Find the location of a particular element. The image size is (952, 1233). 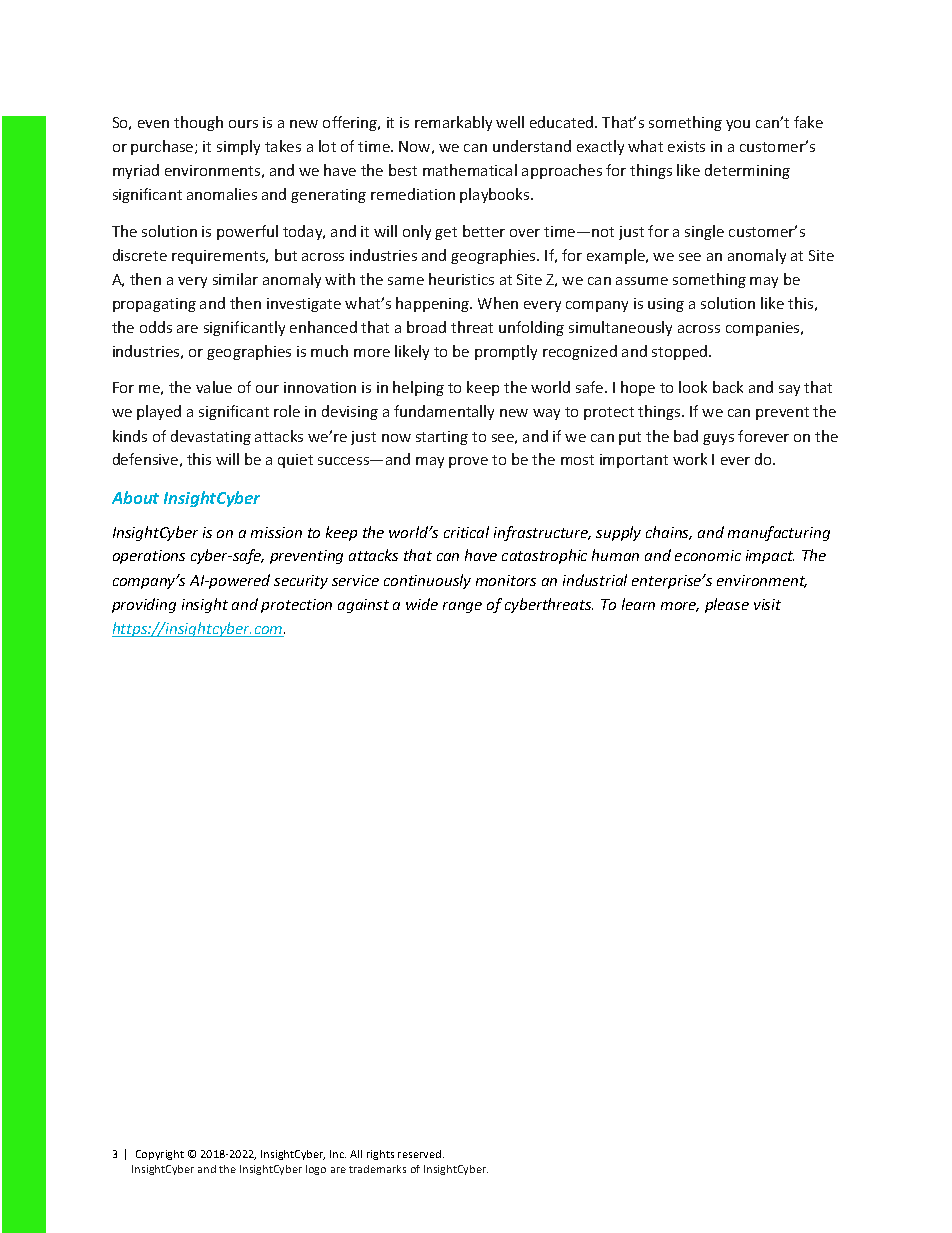

range is located at coordinates (462, 607).
